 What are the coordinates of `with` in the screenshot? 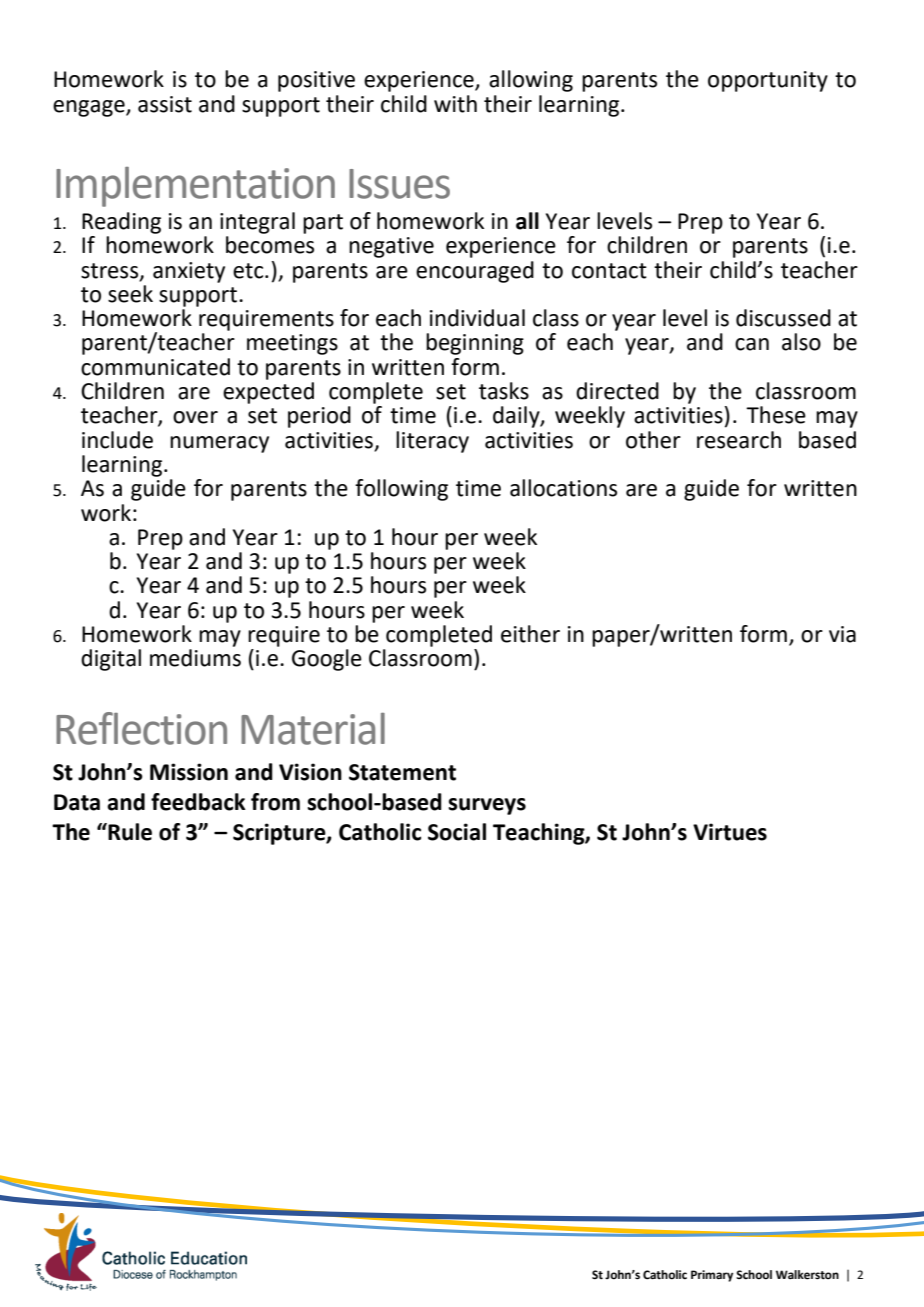 It's located at (455, 104).
